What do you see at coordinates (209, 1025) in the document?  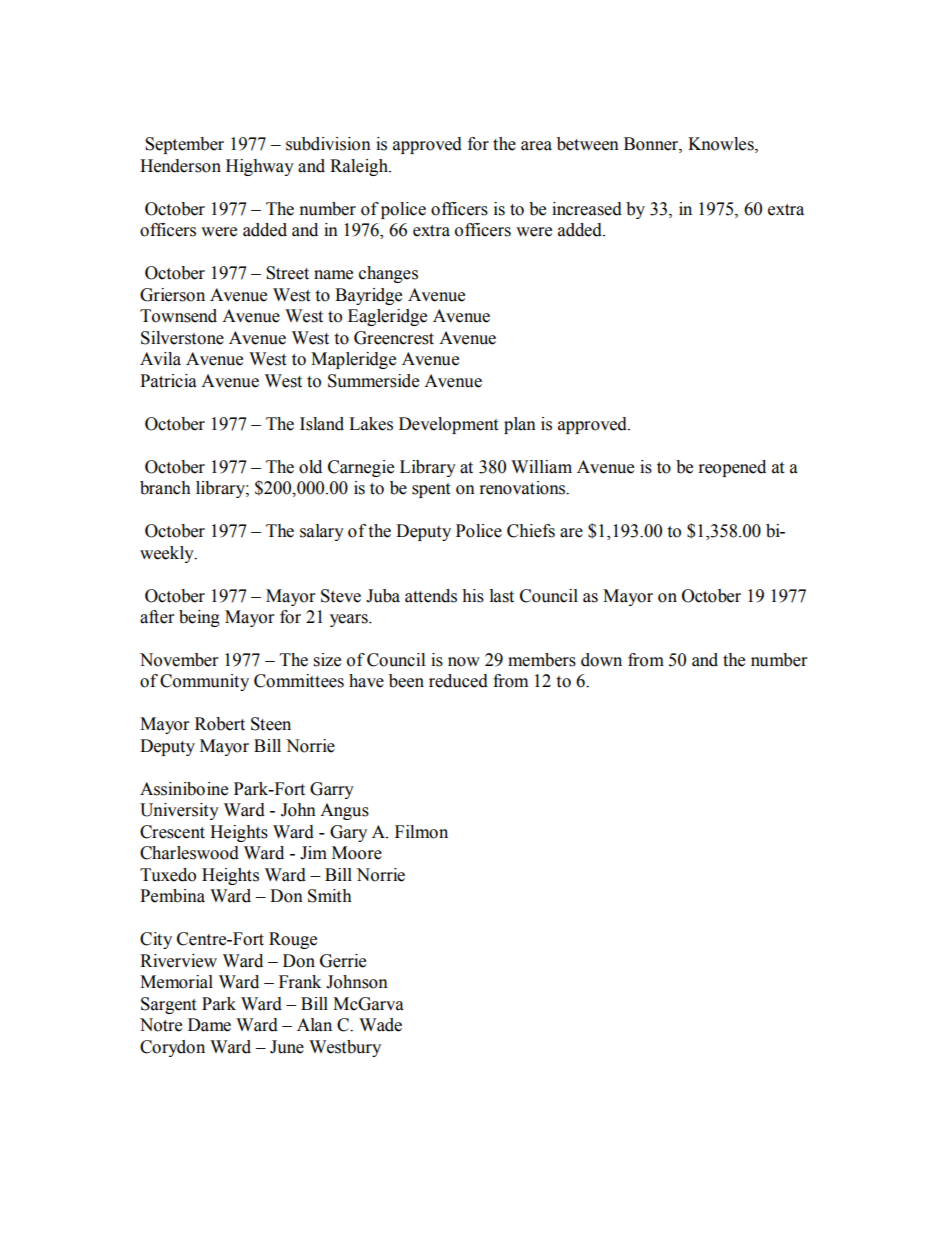 I see `Dame` at bounding box center [209, 1025].
